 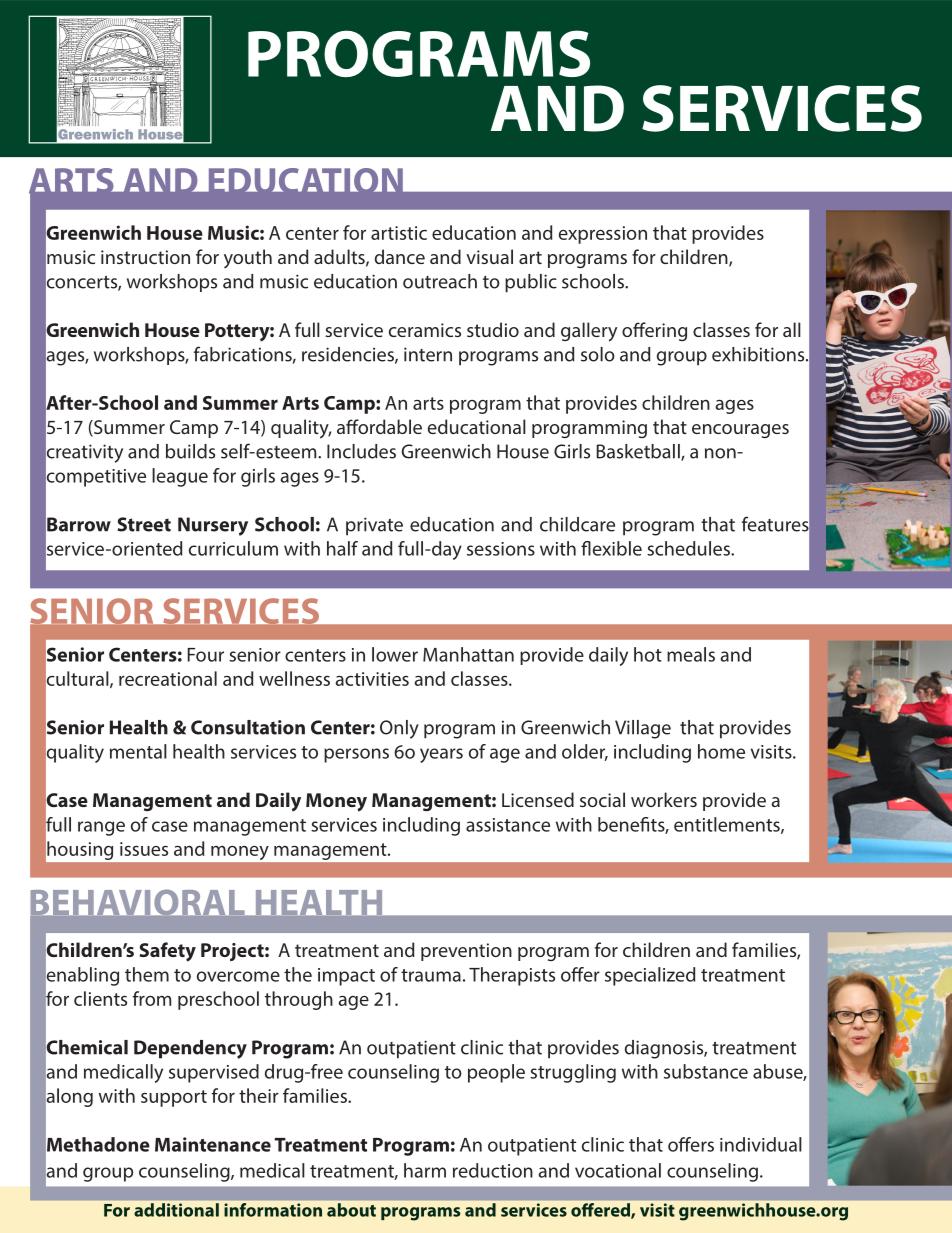 What do you see at coordinates (233, 548) in the screenshot?
I see `curriculum` at bounding box center [233, 548].
